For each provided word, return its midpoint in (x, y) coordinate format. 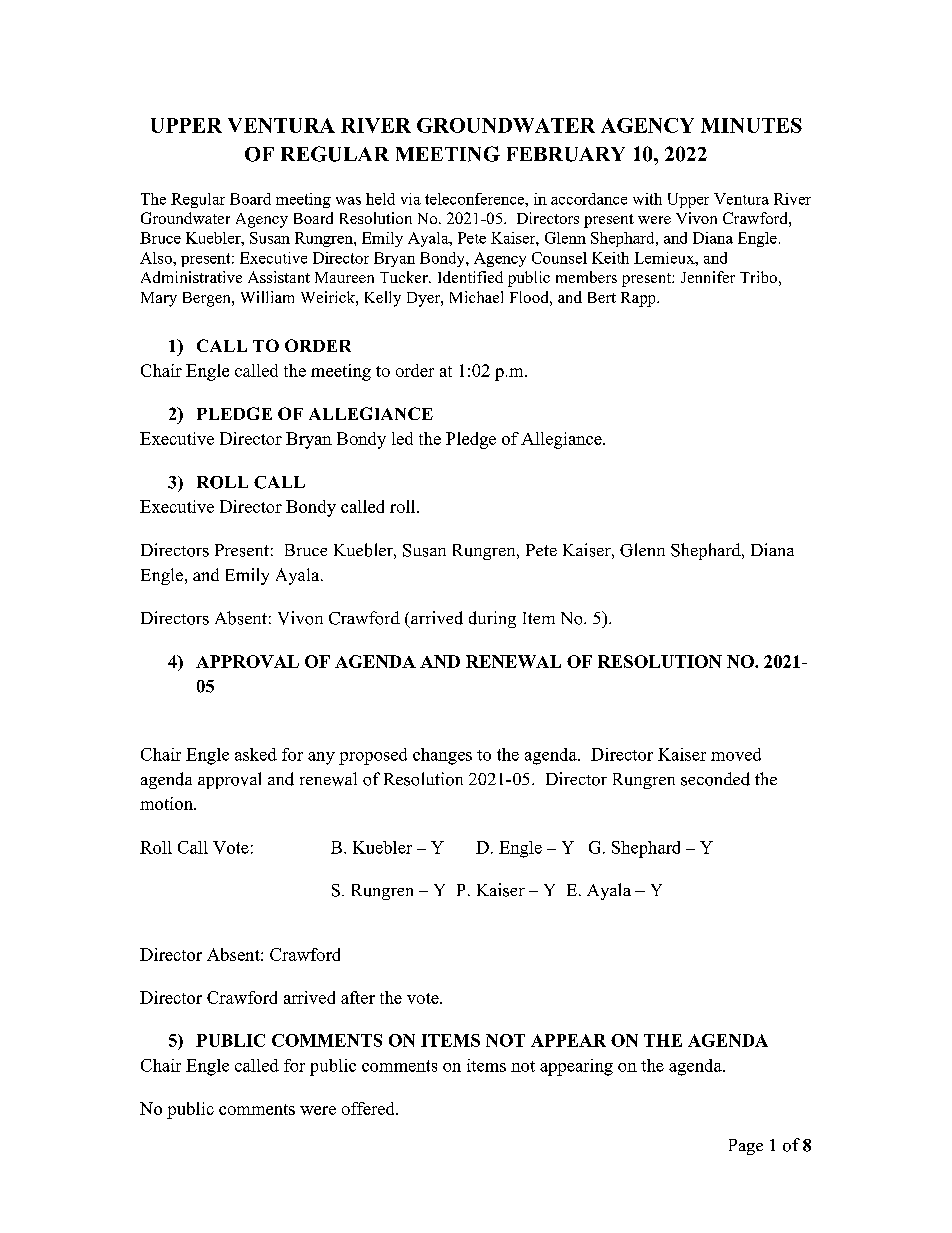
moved (736, 754)
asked (256, 754)
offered (369, 1108)
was (348, 201)
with (647, 199)
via (411, 199)
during (492, 619)
